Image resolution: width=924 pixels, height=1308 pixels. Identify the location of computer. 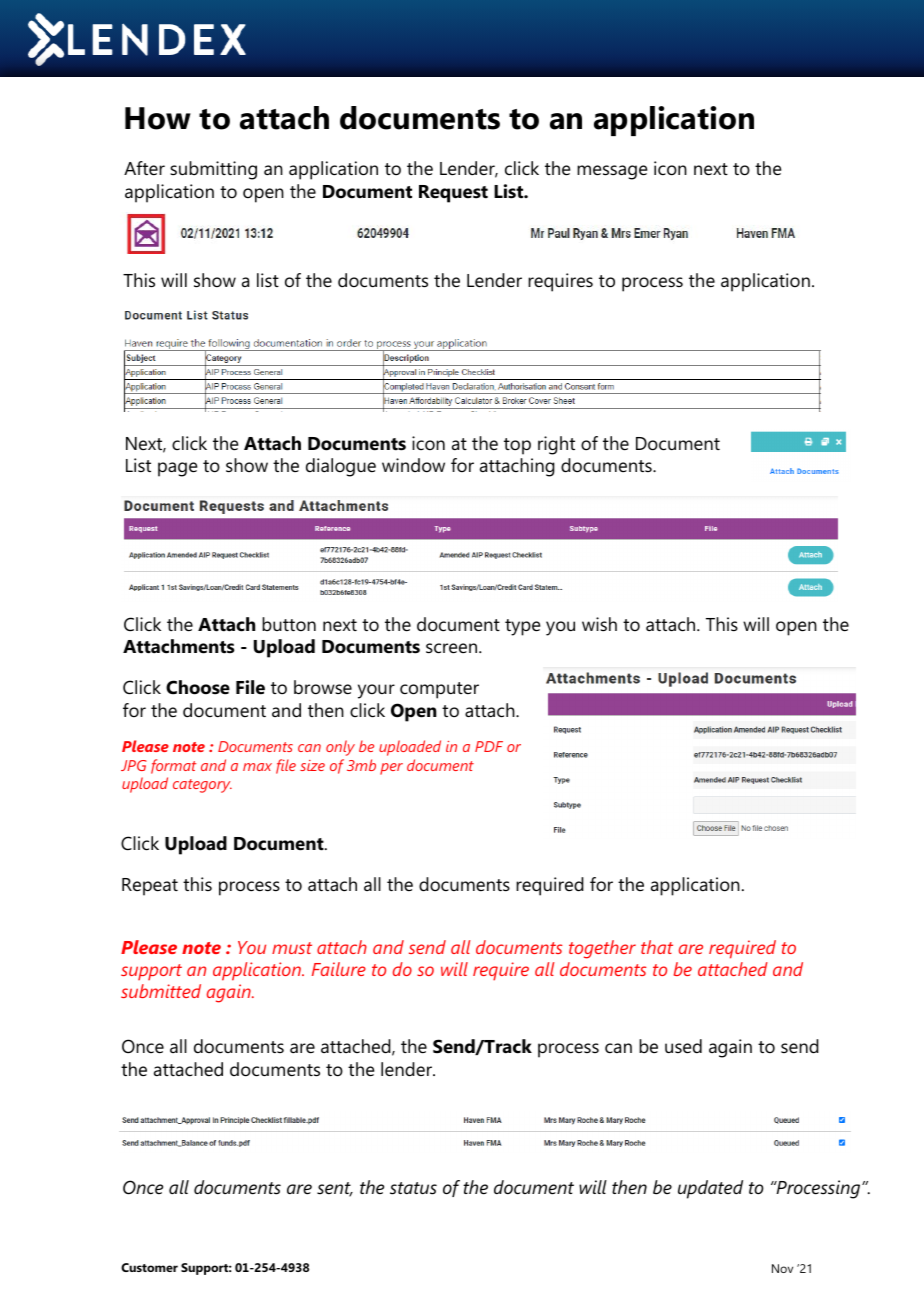
(439, 690).
